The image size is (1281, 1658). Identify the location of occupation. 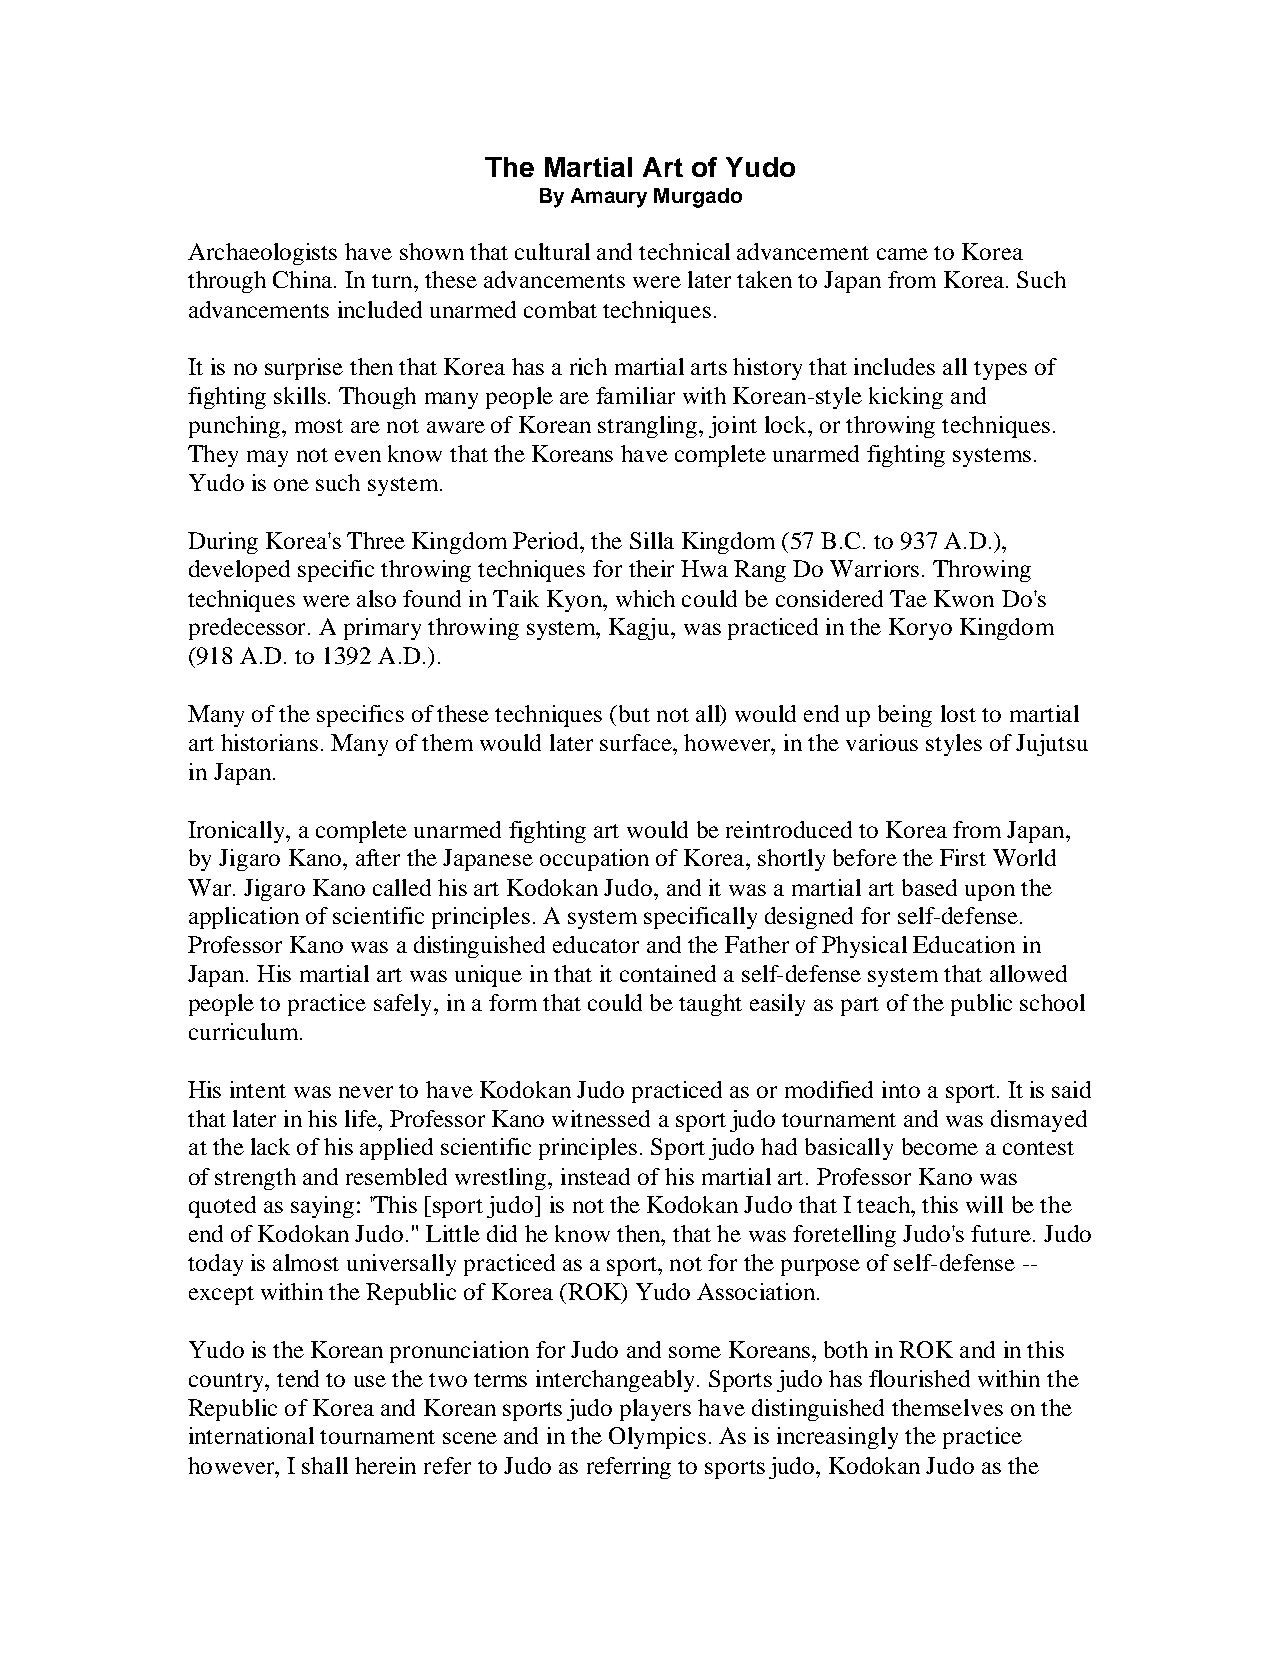
(594, 860).
